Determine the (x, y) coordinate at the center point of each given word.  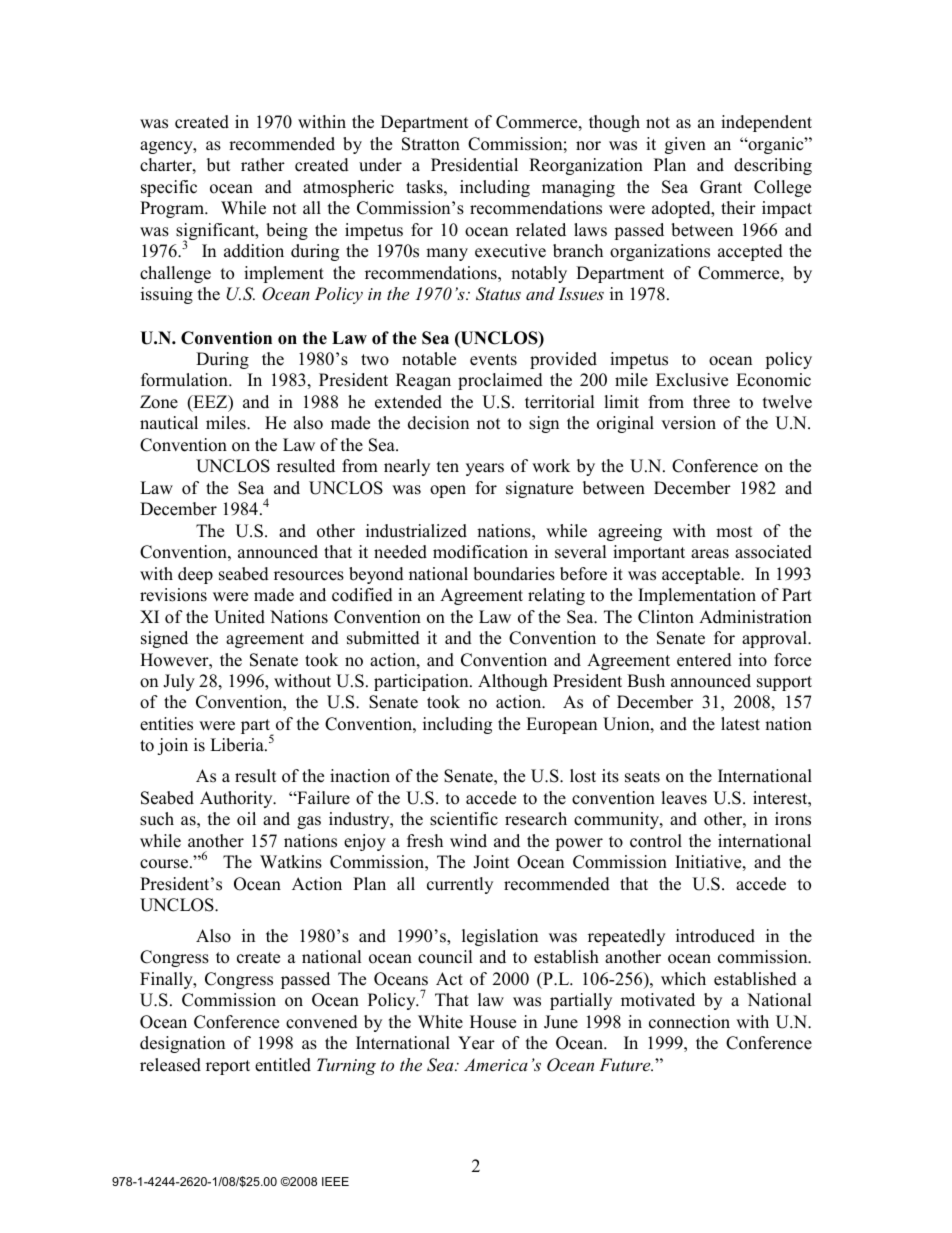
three (711, 402)
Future (626, 1064)
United (239, 617)
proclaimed (500, 381)
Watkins (291, 862)
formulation (185, 380)
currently (460, 885)
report (228, 1067)
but (219, 165)
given (685, 145)
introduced (715, 936)
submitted (383, 638)
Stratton (431, 144)
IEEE (335, 1181)
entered (704, 660)
